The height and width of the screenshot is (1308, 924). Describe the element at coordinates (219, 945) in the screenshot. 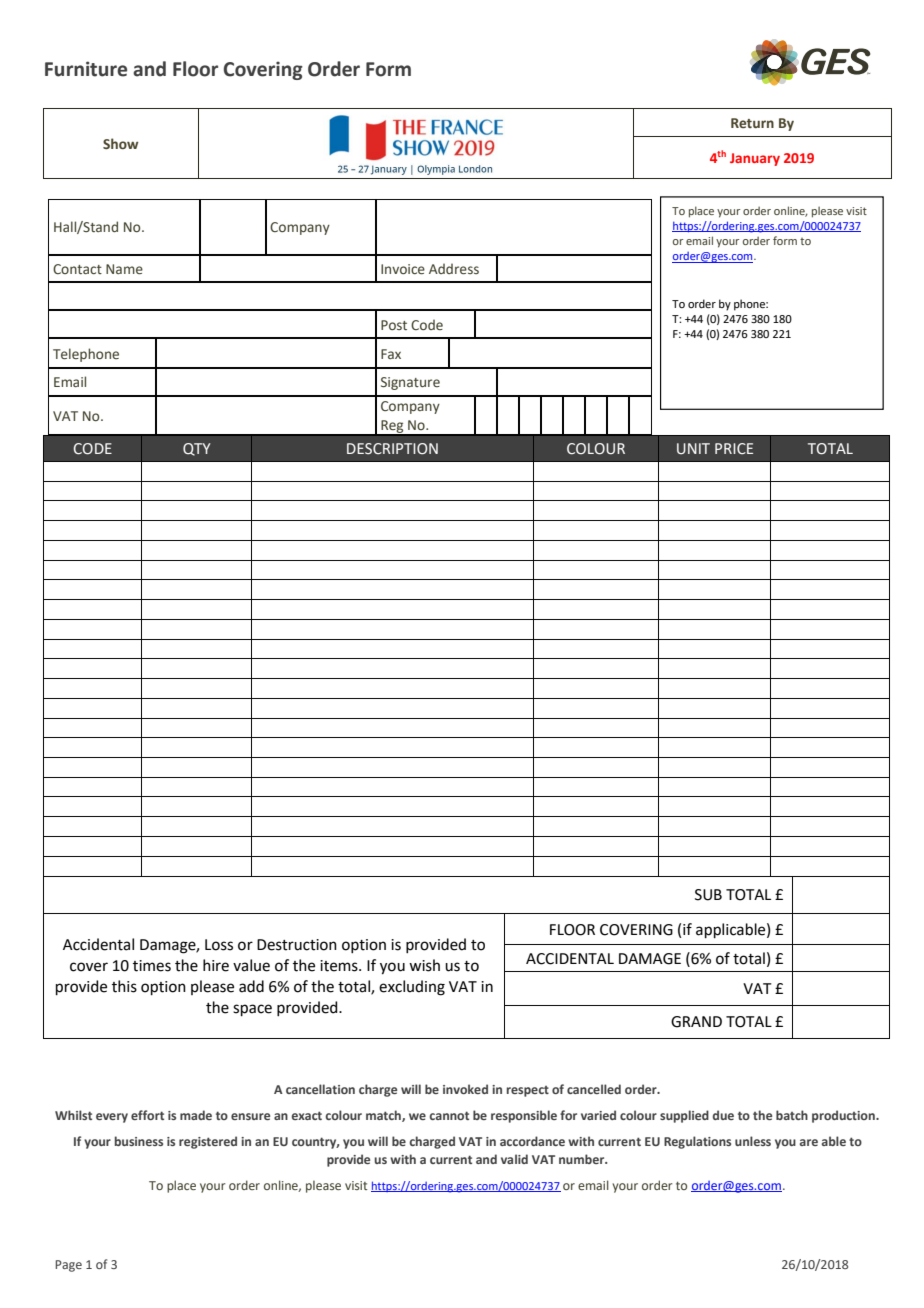

I see `Loss` at that location.
